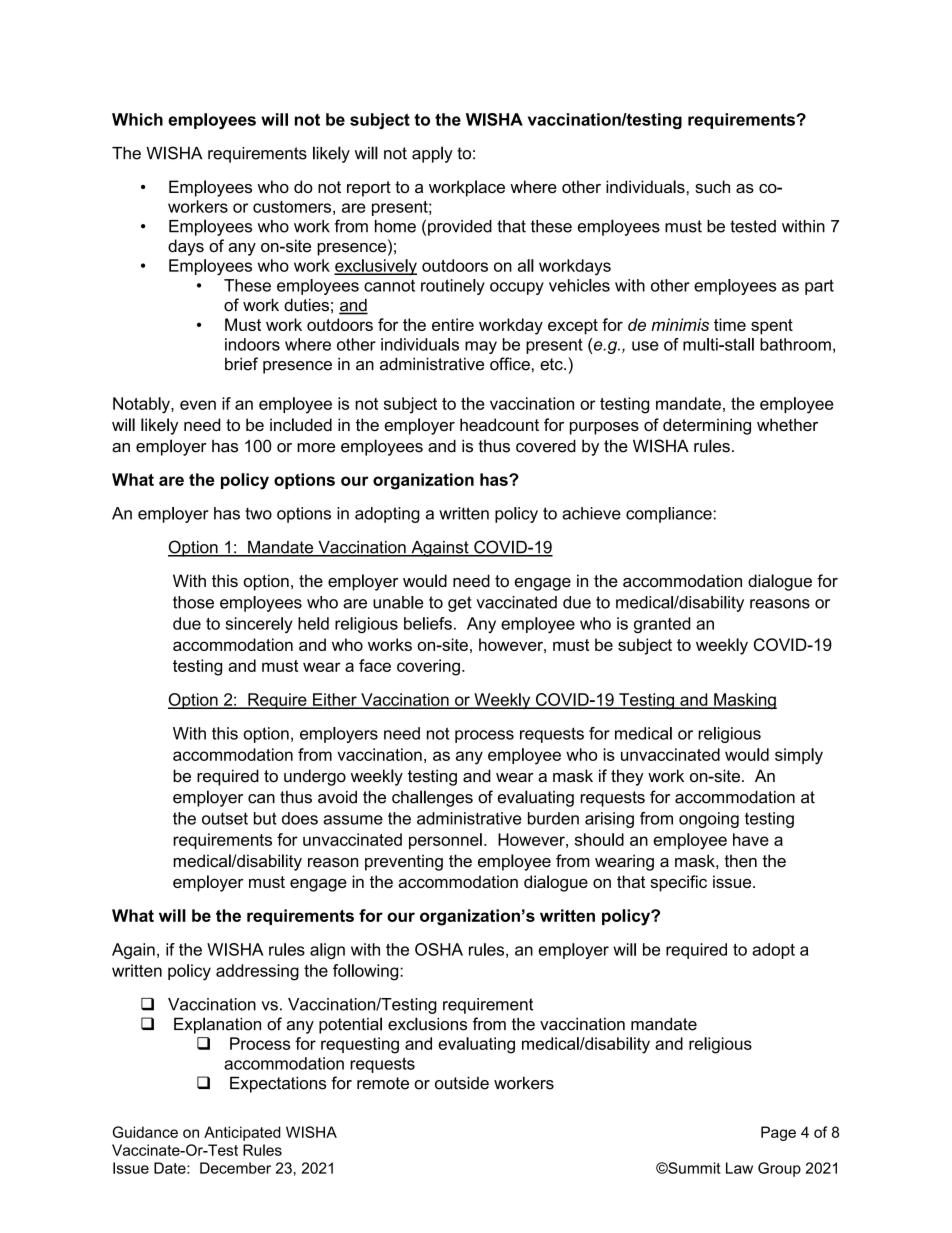 This screenshot has width=952, height=1233. Describe the element at coordinates (242, 1133) in the screenshot. I see `Anticipated` at that location.
